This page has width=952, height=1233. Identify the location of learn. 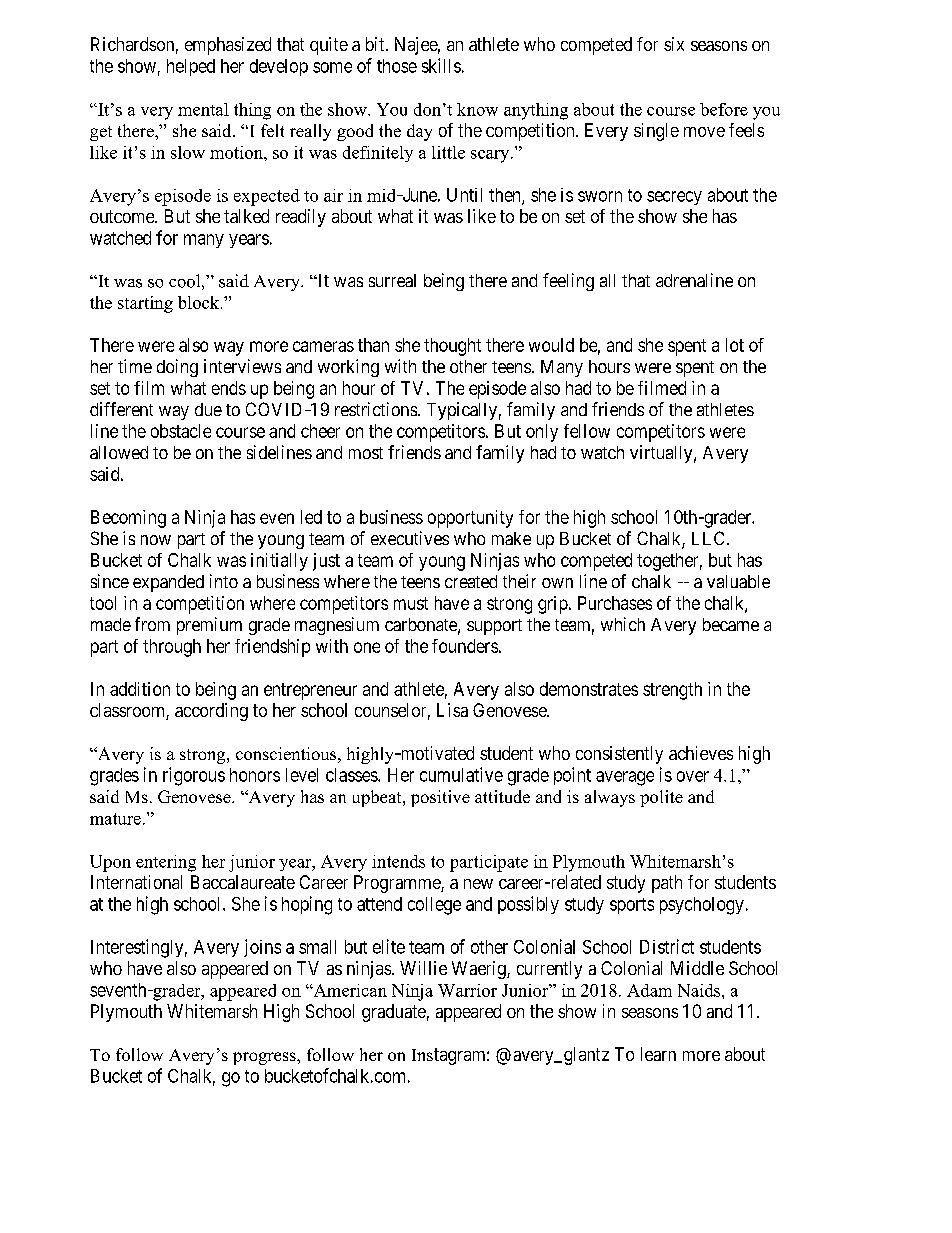
(658, 1054).
